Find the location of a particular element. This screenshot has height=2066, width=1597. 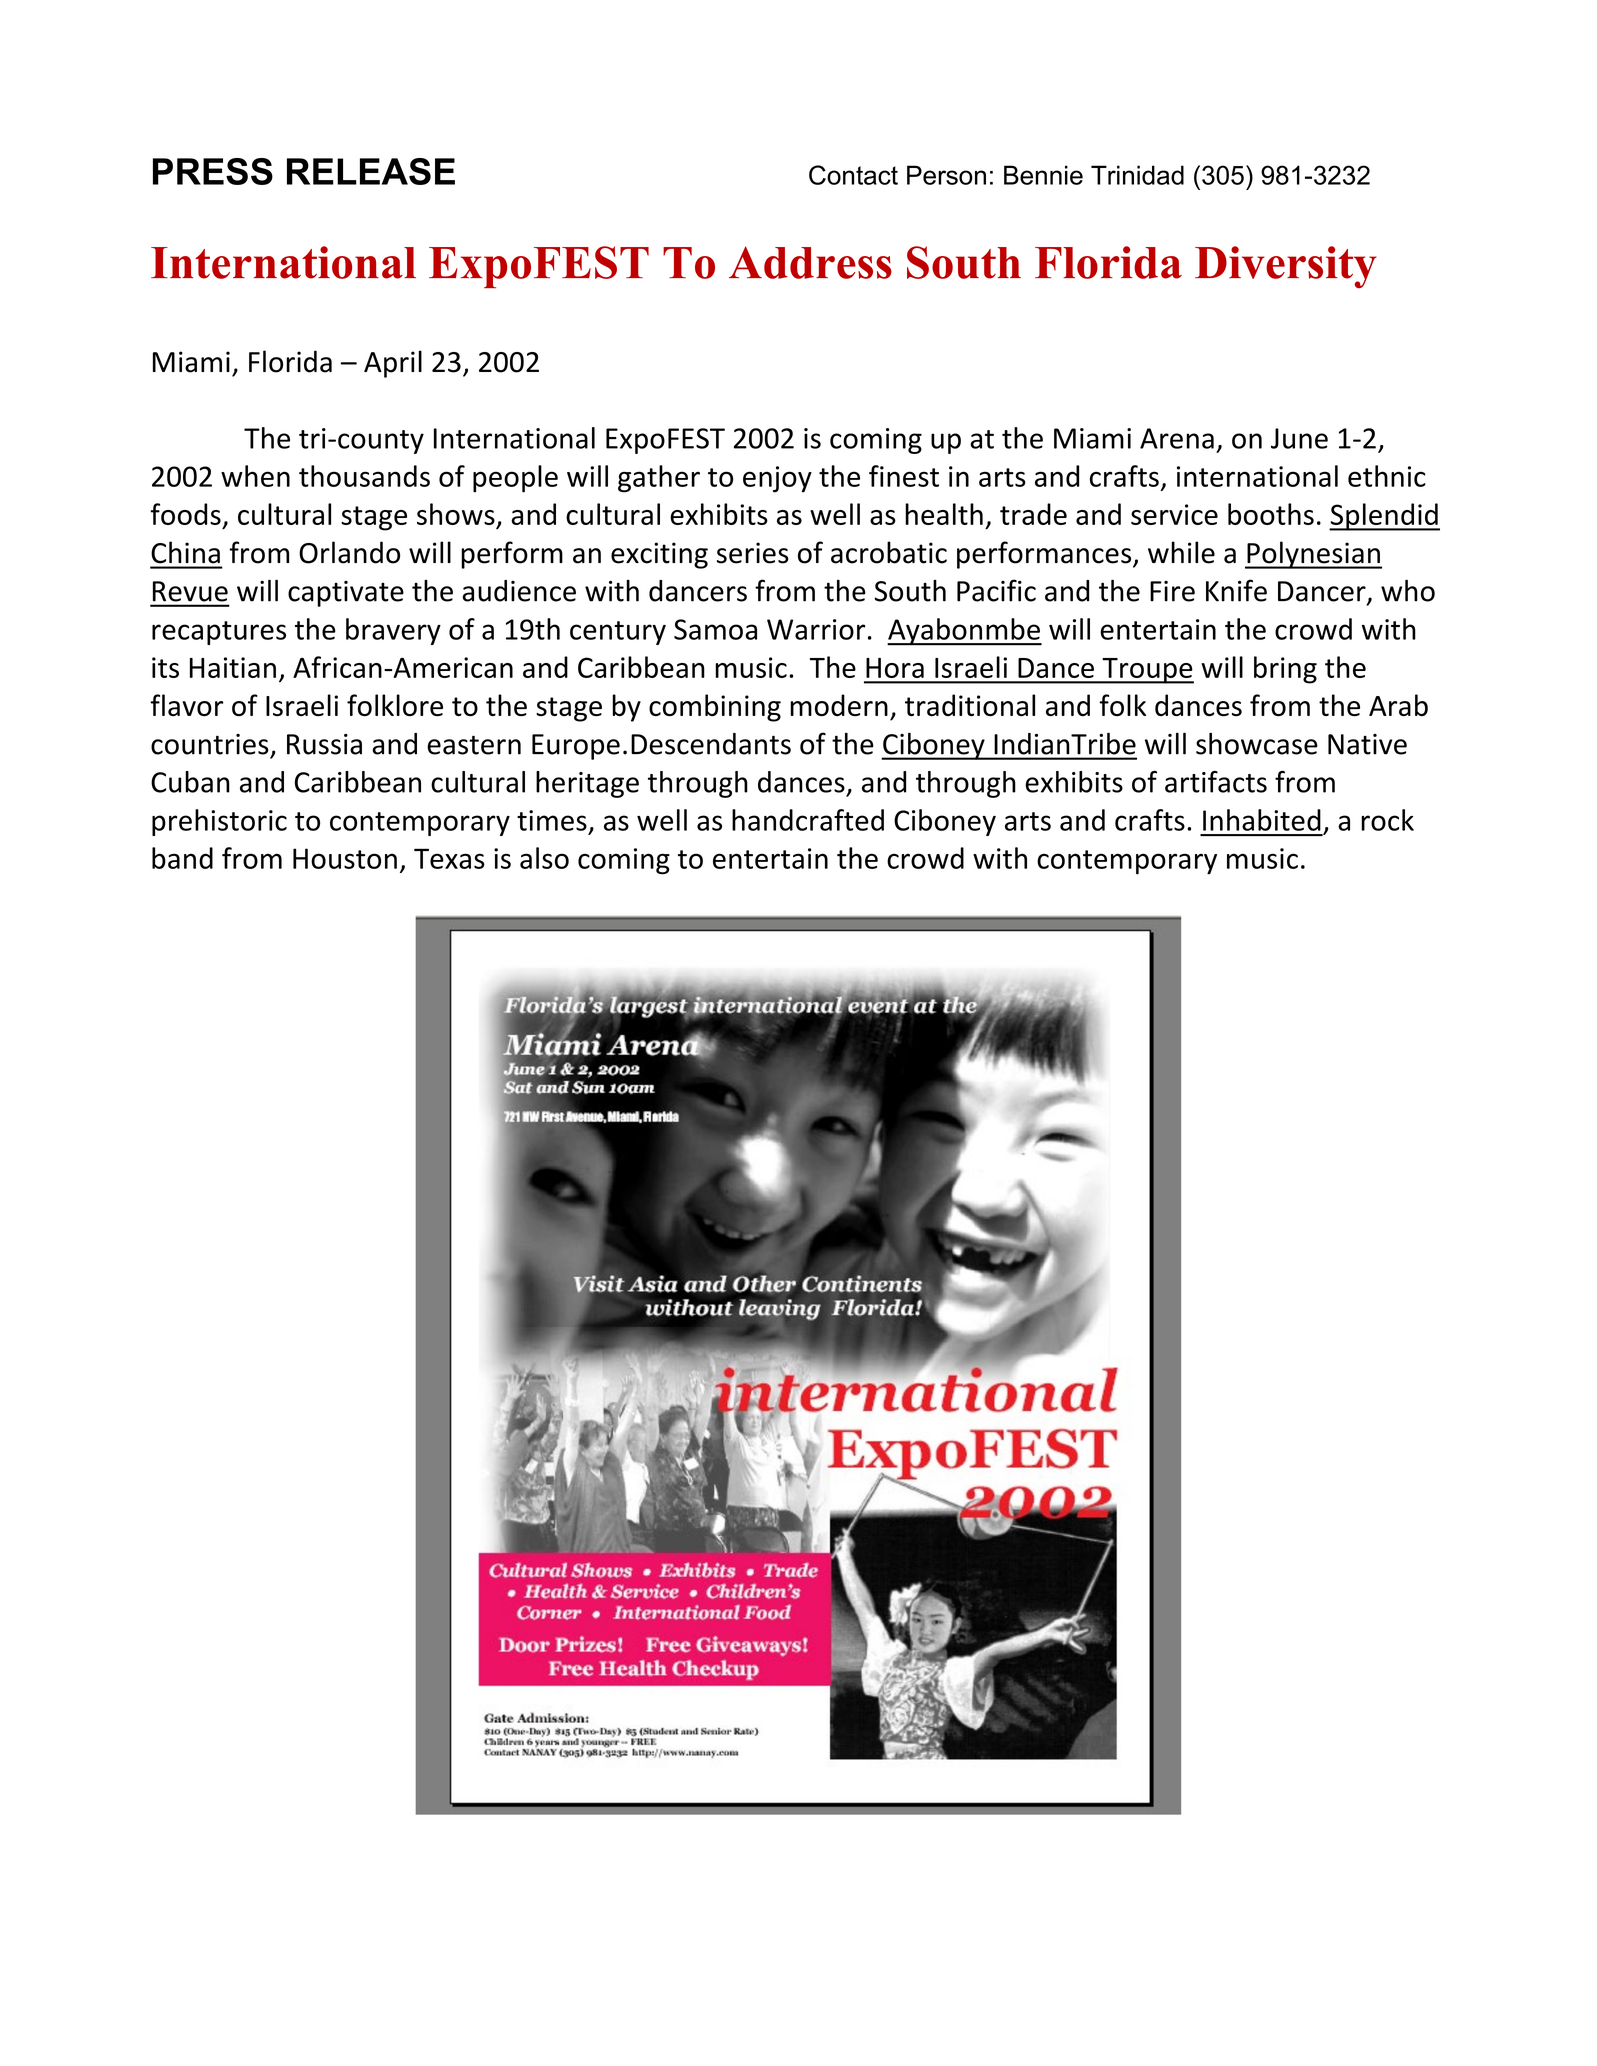

shows is located at coordinates (457, 515).
